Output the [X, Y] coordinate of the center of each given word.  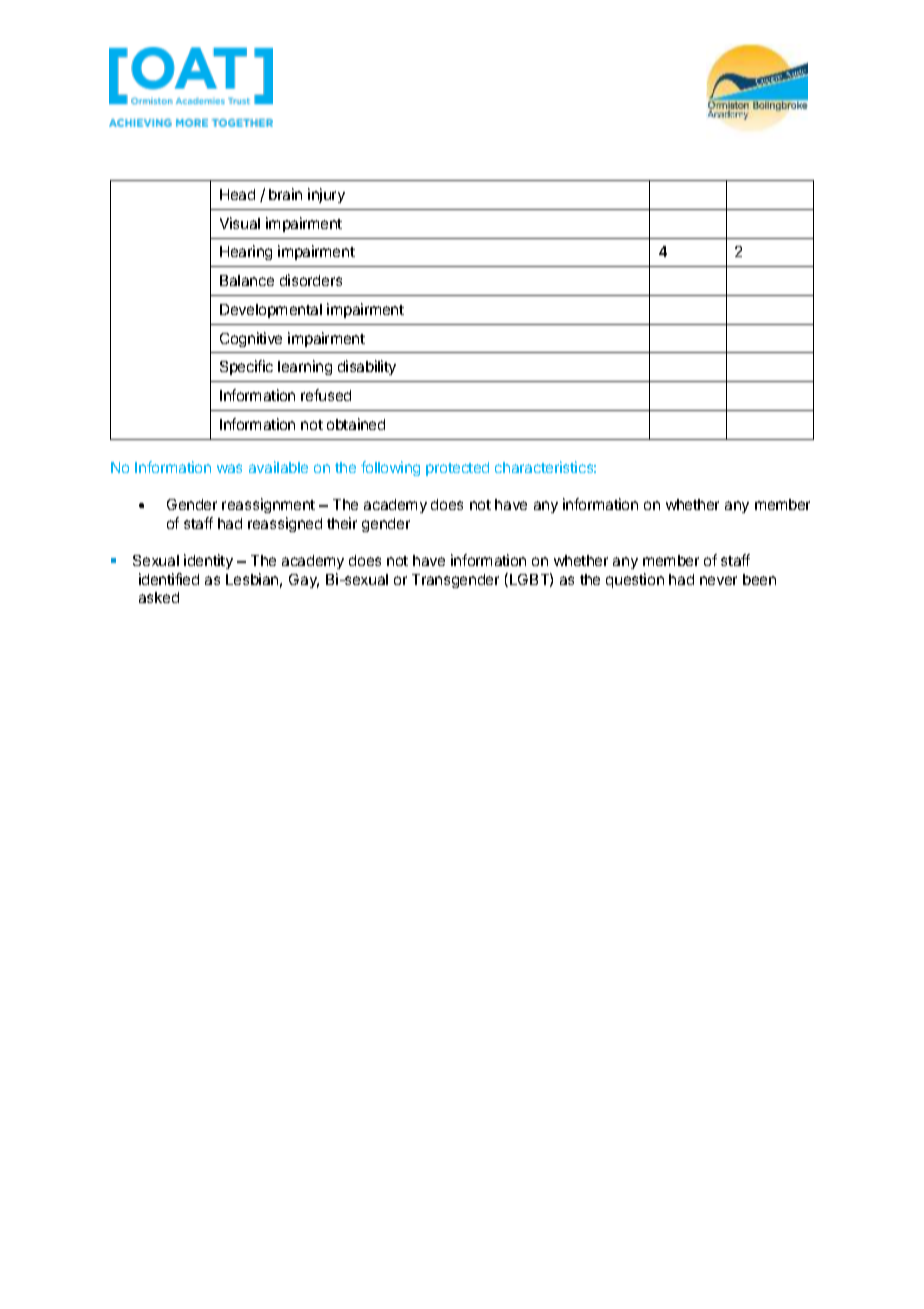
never [718, 580]
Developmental [271, 311]
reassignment [268, 505]
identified [169, 579]
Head [237, 194]
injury [326, 195]
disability [367, 367]
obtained [356, 424]
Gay [304, 581]
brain [285, 194]
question [635, 580]
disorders [311, 280]
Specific [246, 367]
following [390, 468]
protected [457, 469]
